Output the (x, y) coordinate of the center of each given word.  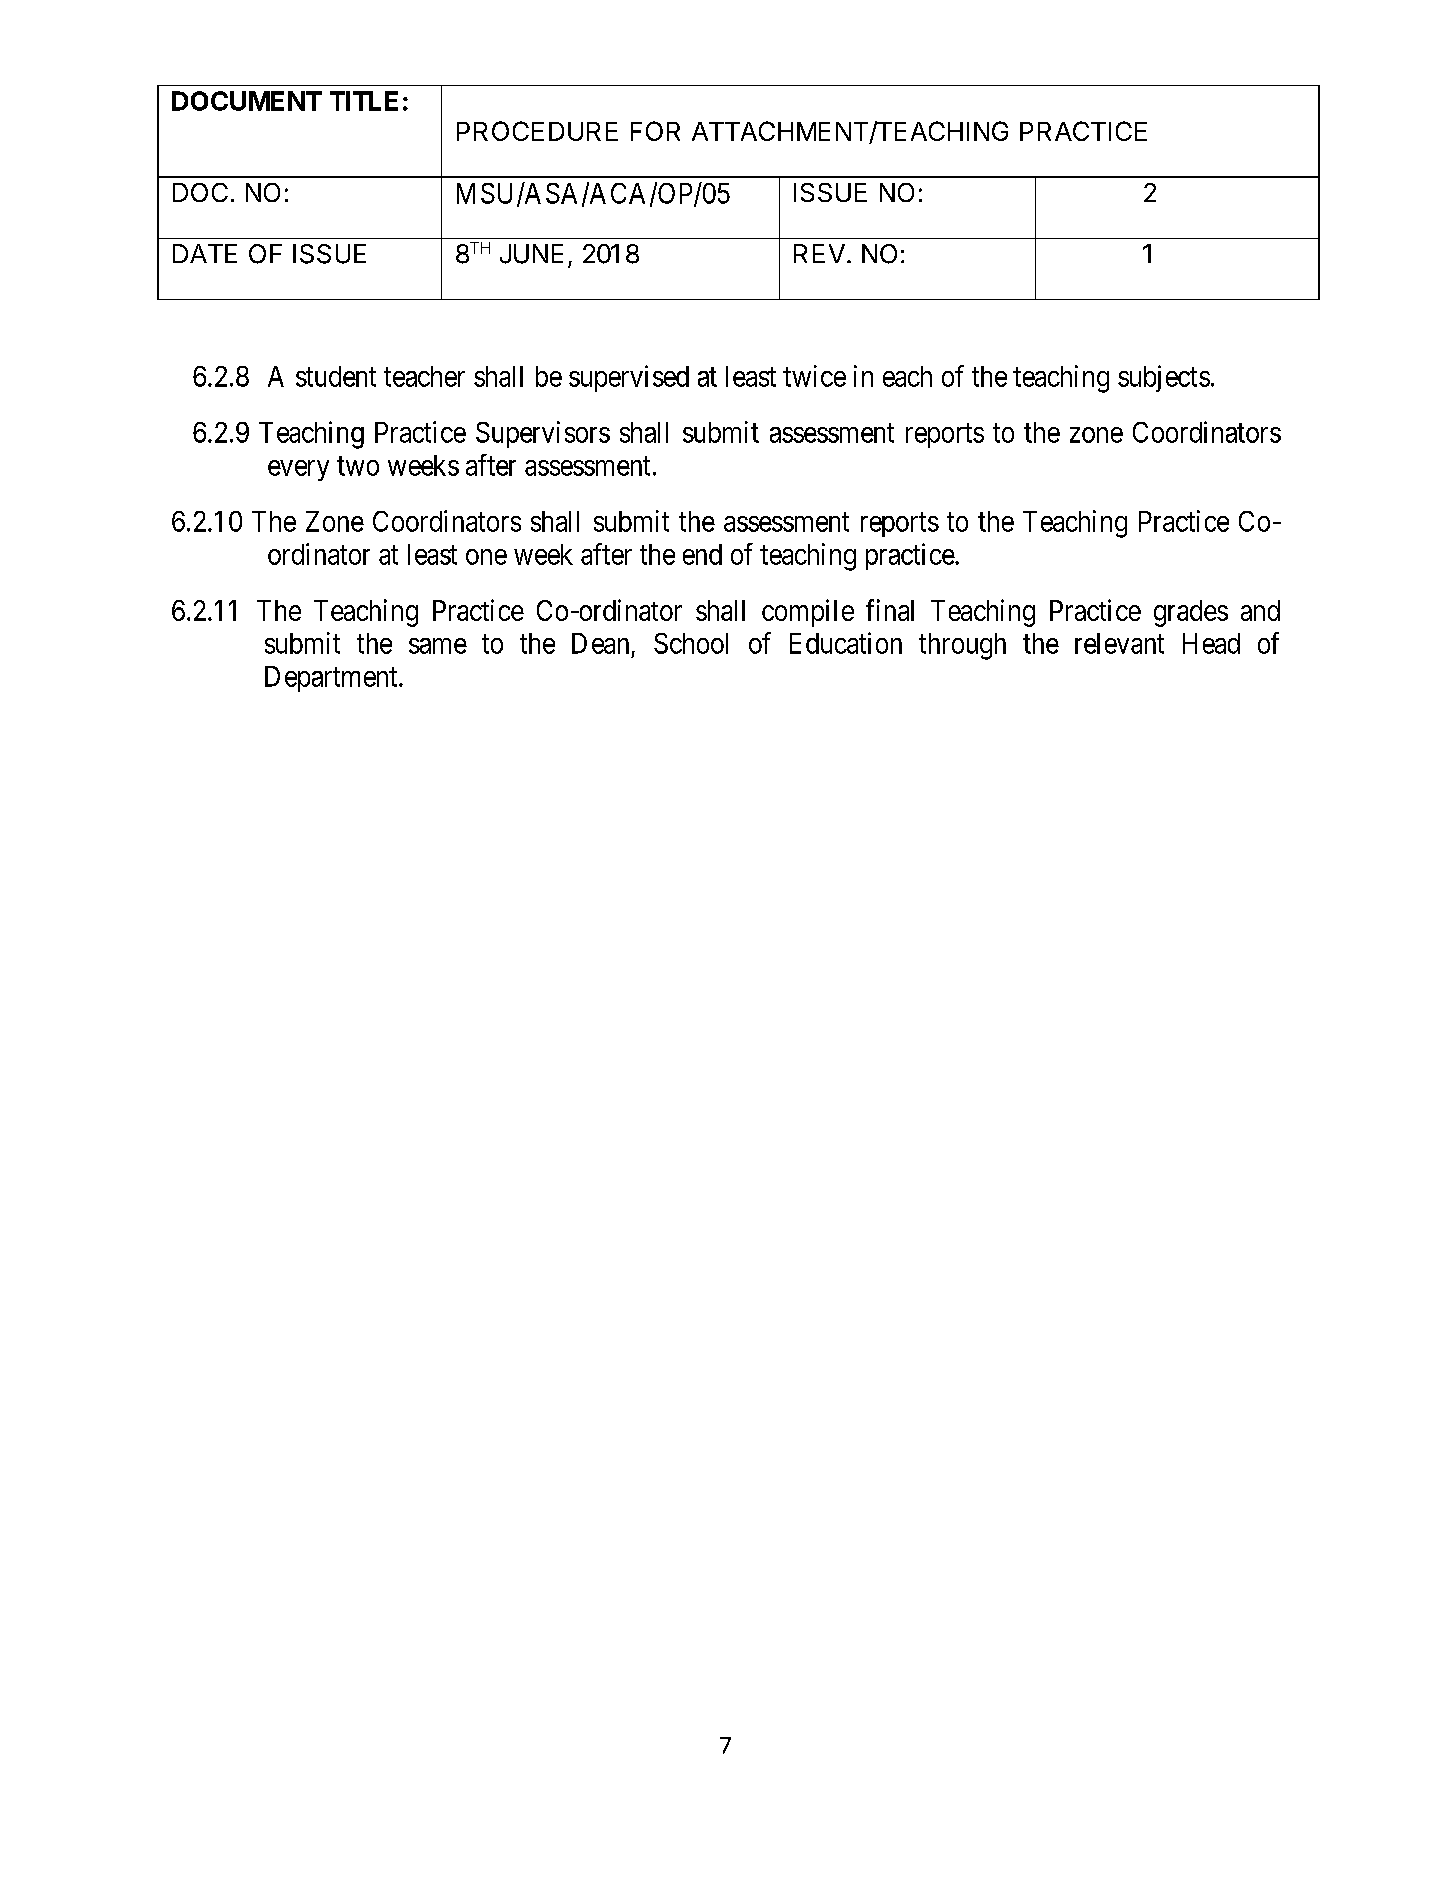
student (336, 376)
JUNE (531, 254)
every (298, 470)
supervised (629, 378)
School (691, 643)
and (1260, 610)
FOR (655, 131)
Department (332, 679)
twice (814, 376)
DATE (205, 253)
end (702, 554)
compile (808, 613)
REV (819, 253)
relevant (1119, 643)
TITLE (364, 101)
